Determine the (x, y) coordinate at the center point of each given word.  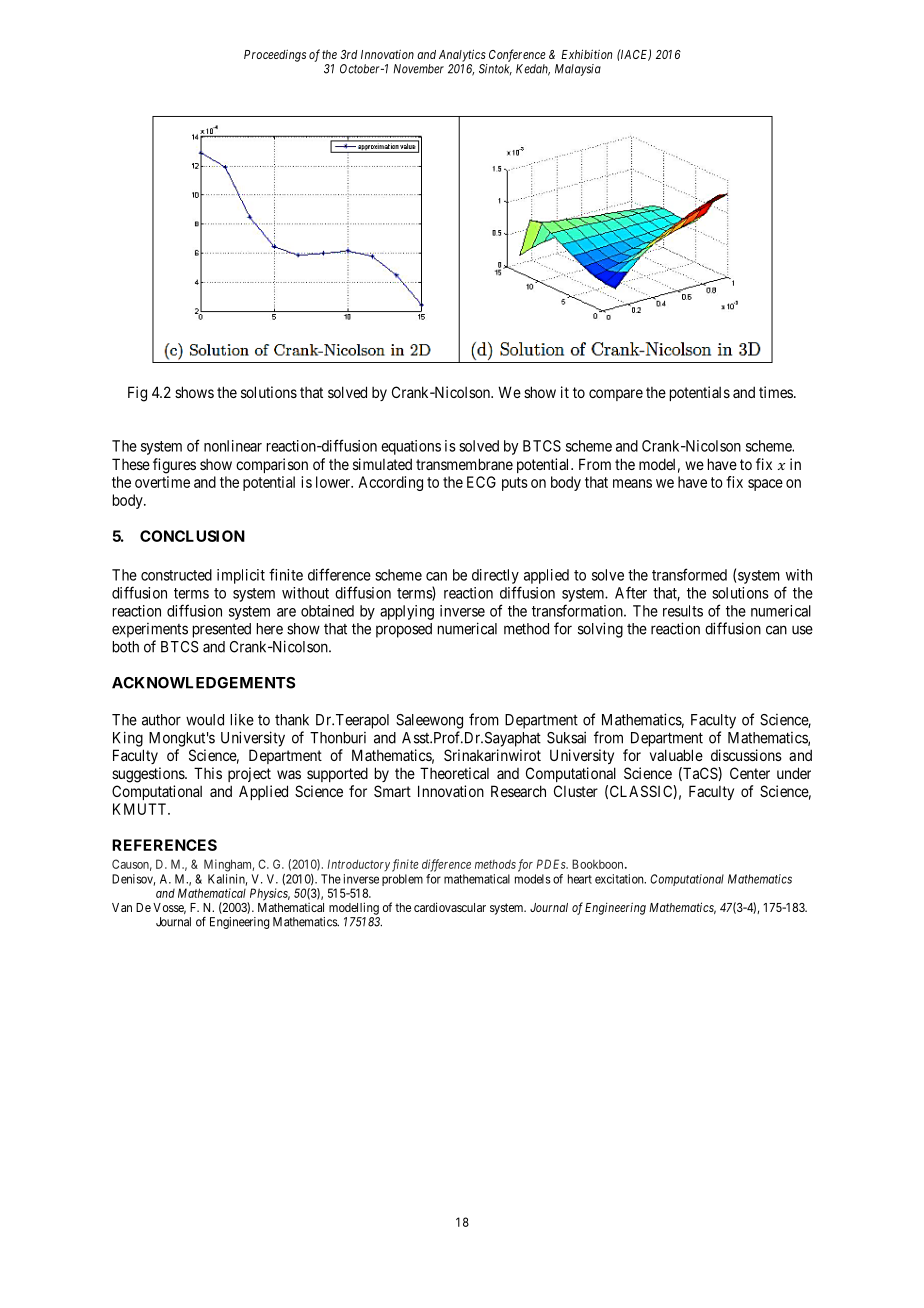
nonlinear (233, 446)
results (683, 611)
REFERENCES (164, 845)
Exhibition (586, 54)
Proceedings (275, 55)
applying (407, 612)
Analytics (462, 55)
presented (222, 630)
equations (411, 447)
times (776, 392)
